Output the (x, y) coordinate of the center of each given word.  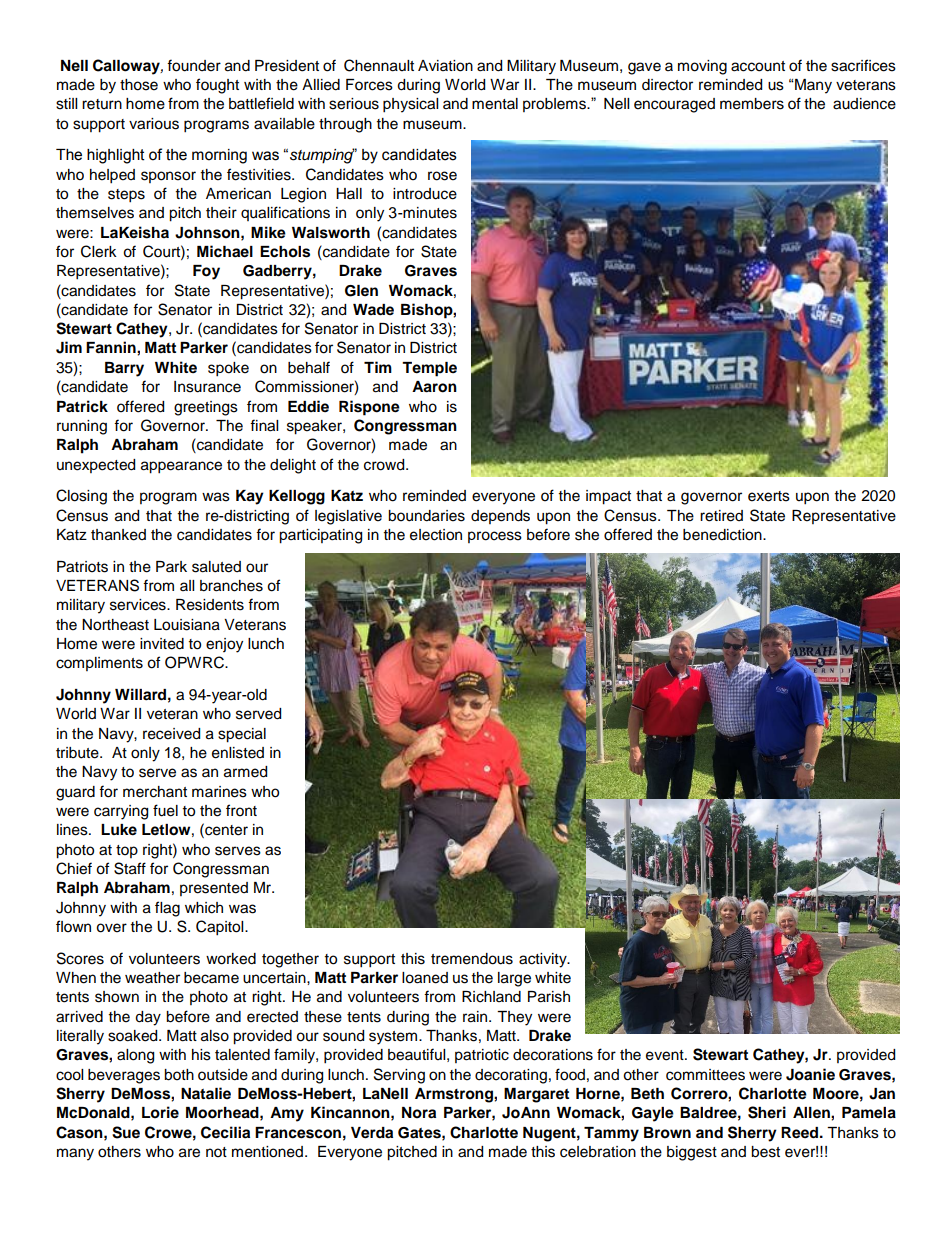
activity (544, 960)
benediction (723, 535)
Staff (130, 868)
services (139, 605)
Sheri (767, 1112)
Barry (124, 369)
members (752, 104)
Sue (126, 1132)
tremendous (472, 959)
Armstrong (455, 1095)
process (495, 537)
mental (495, 104)
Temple (429, 369)
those (139, 85)
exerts (769, 496)
